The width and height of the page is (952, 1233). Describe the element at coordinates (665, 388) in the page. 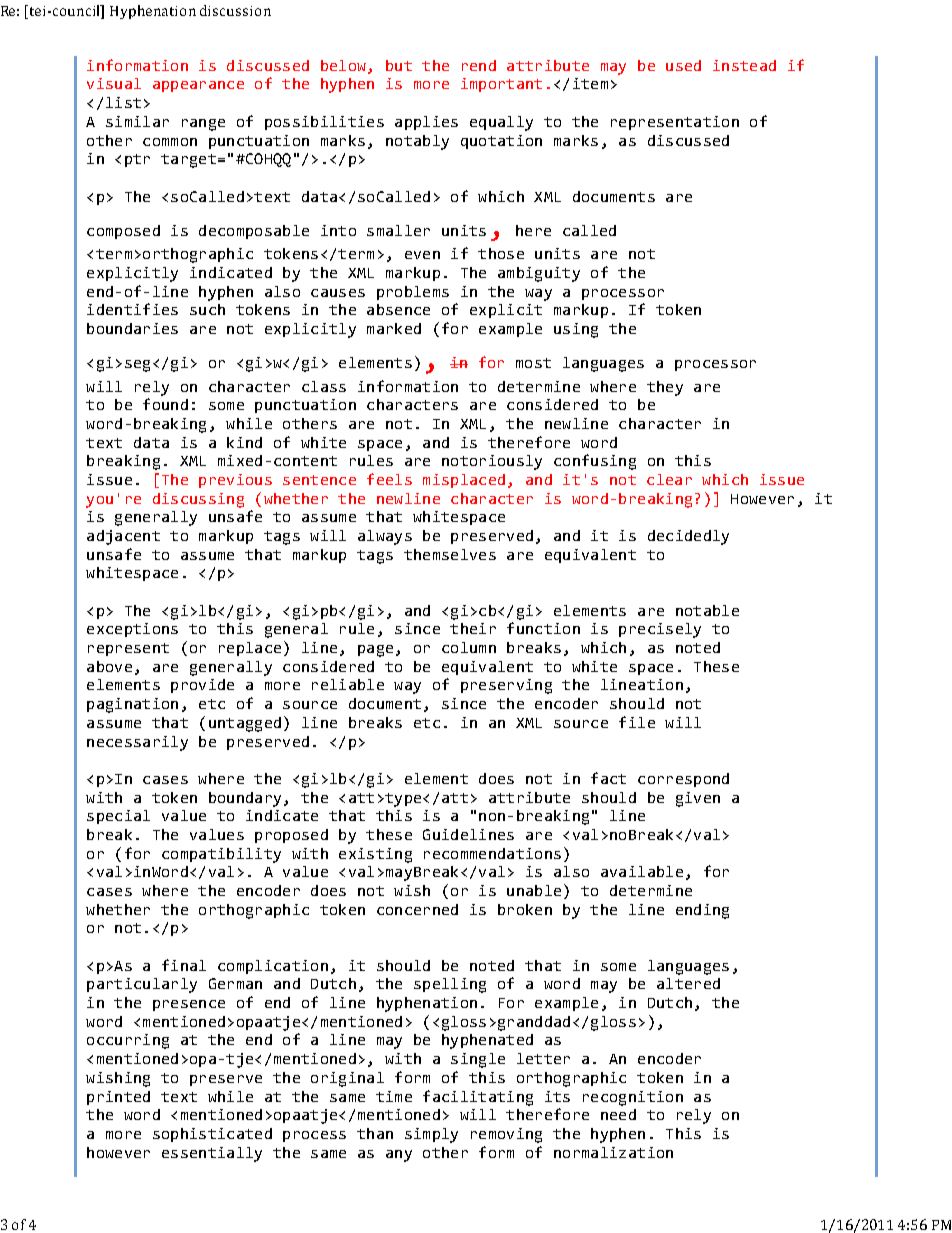

I see `they` at that location.
